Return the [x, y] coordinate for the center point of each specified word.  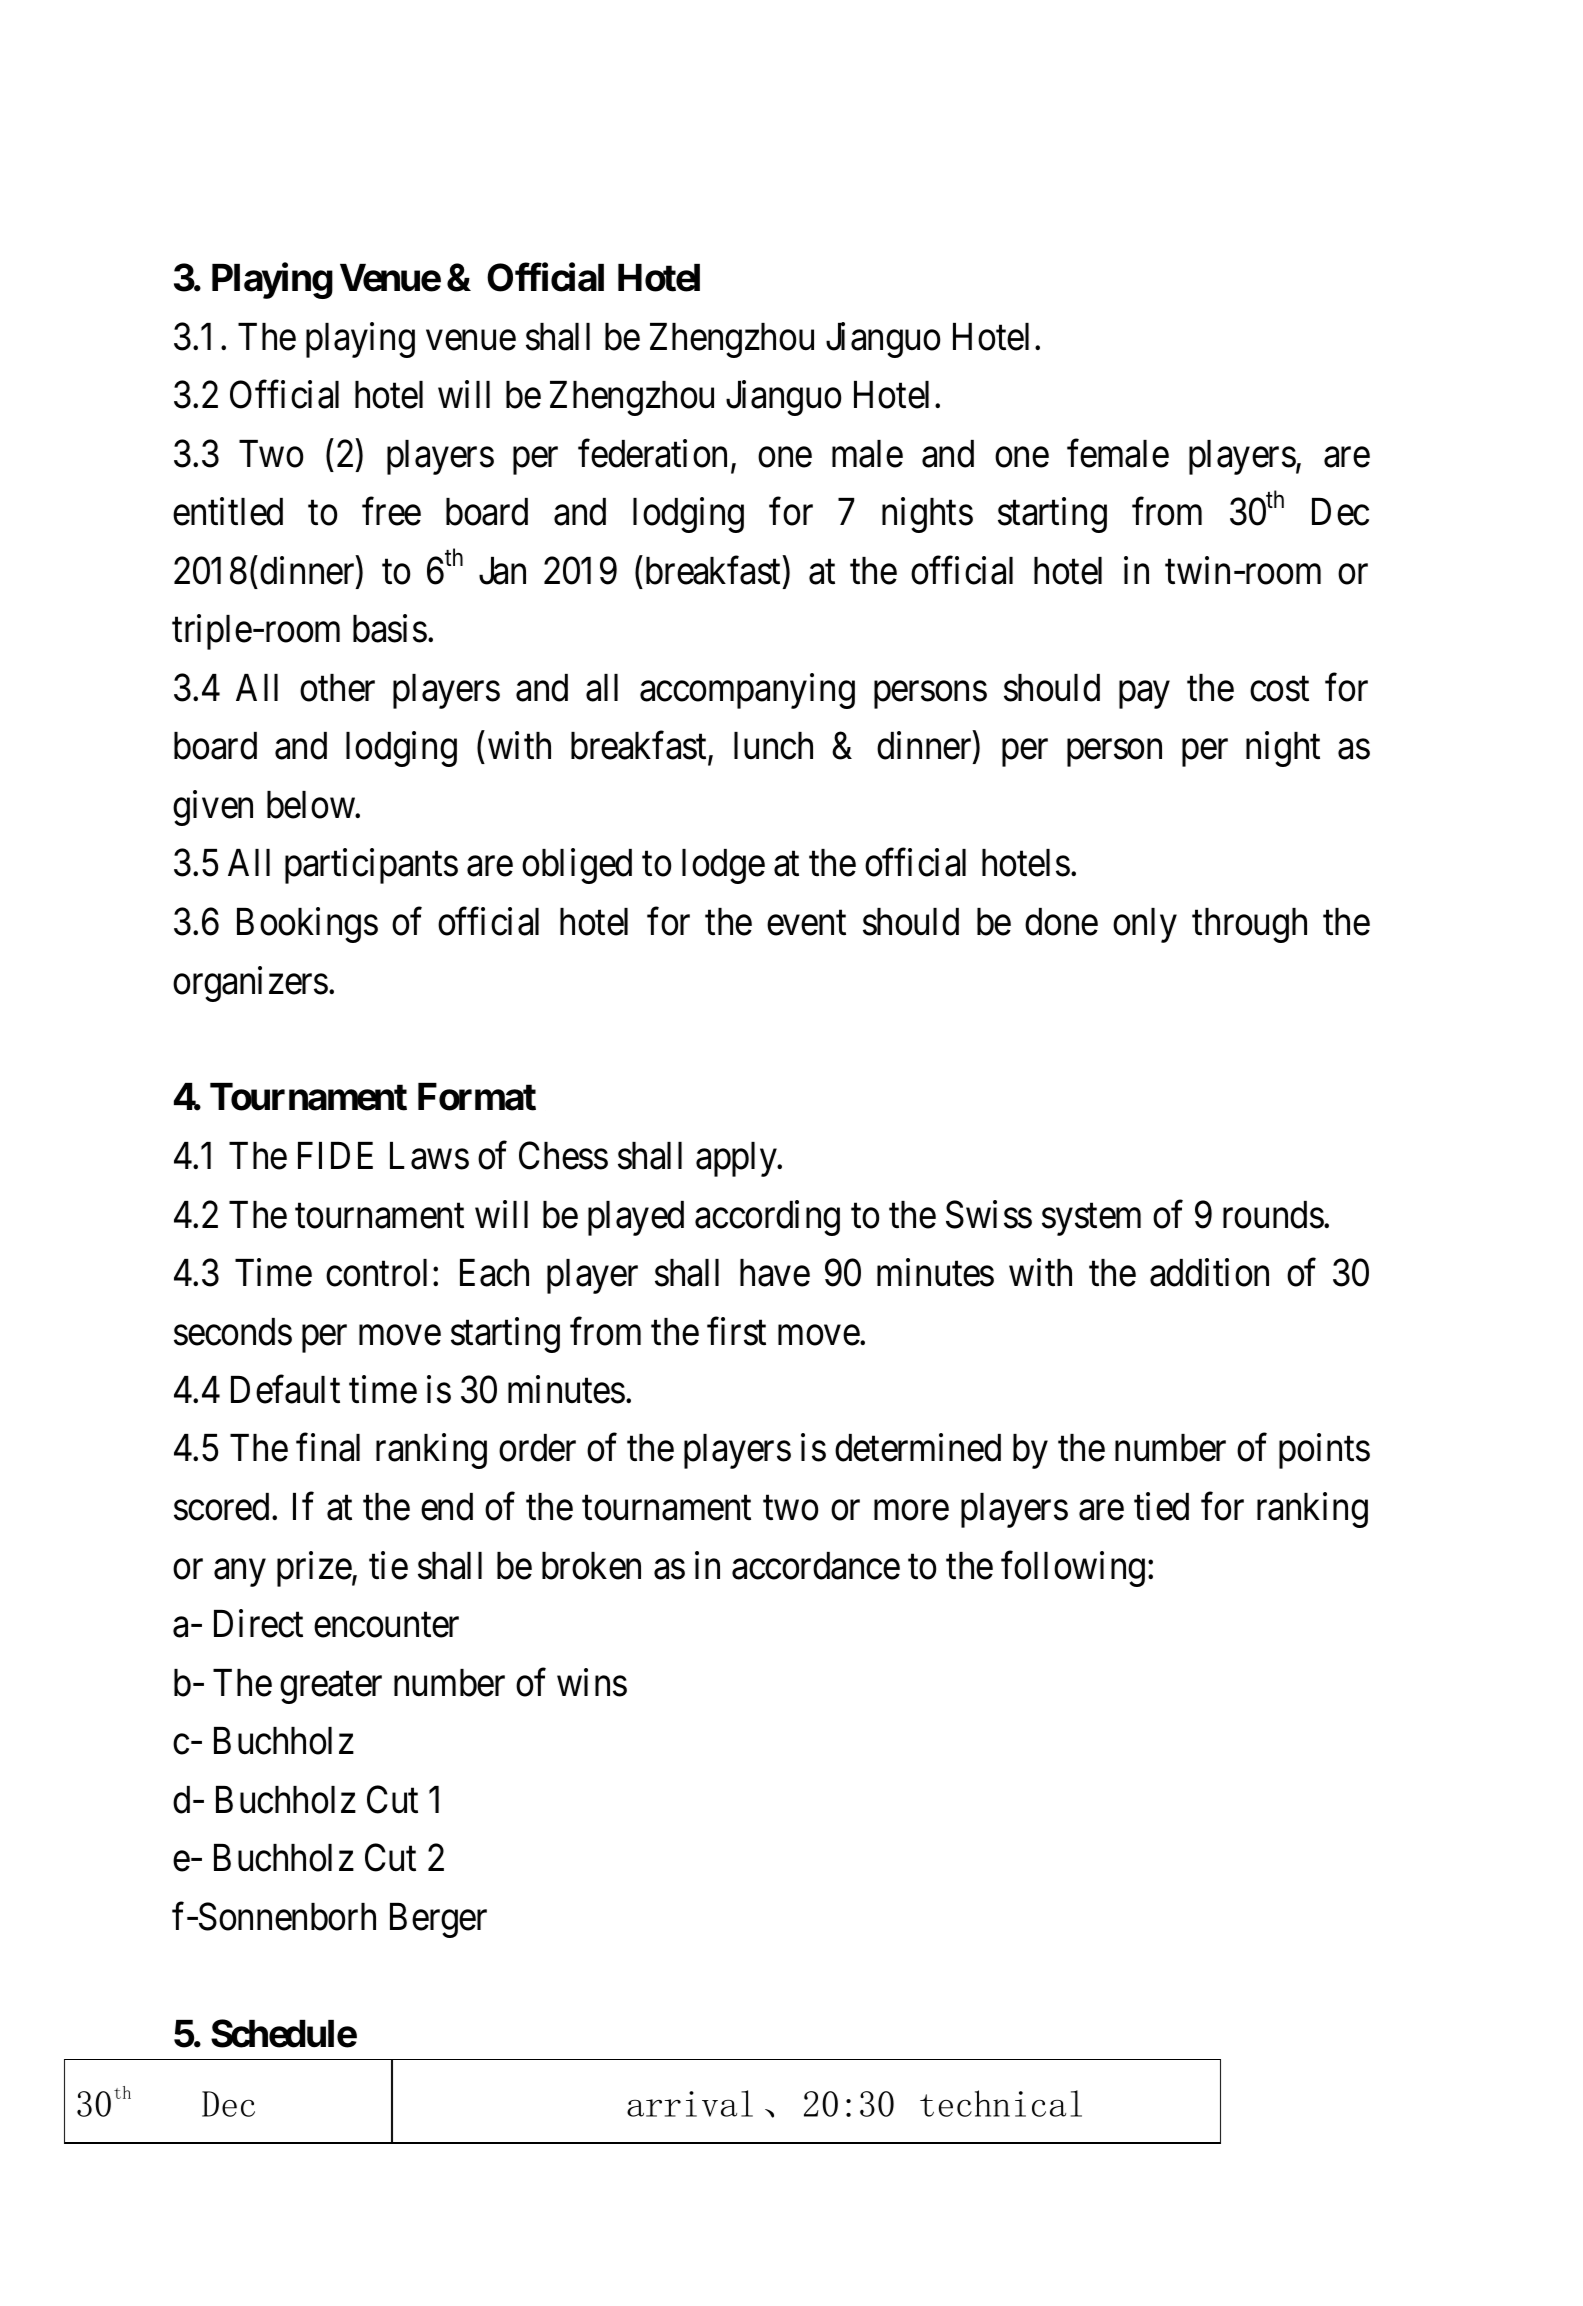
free [391, 512]
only [1145, 925]
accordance [816, 1566]
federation [652, 453]
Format [477, 1097]
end [447, 1507]
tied [1161, 1507]
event [806, 923]
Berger [438, 1920]
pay [1144, 695]
